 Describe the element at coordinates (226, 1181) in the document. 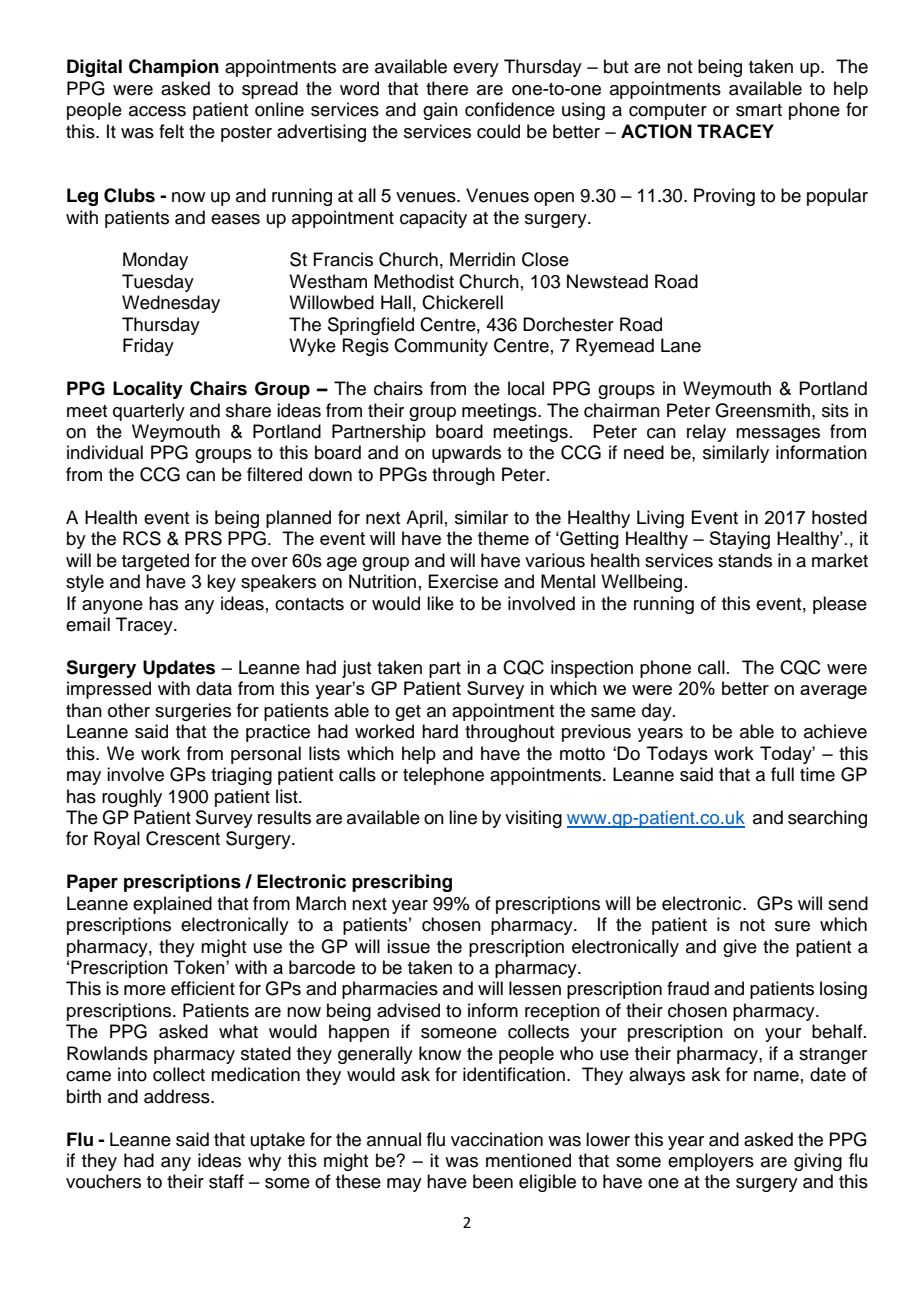

I see `staff` at that location.
